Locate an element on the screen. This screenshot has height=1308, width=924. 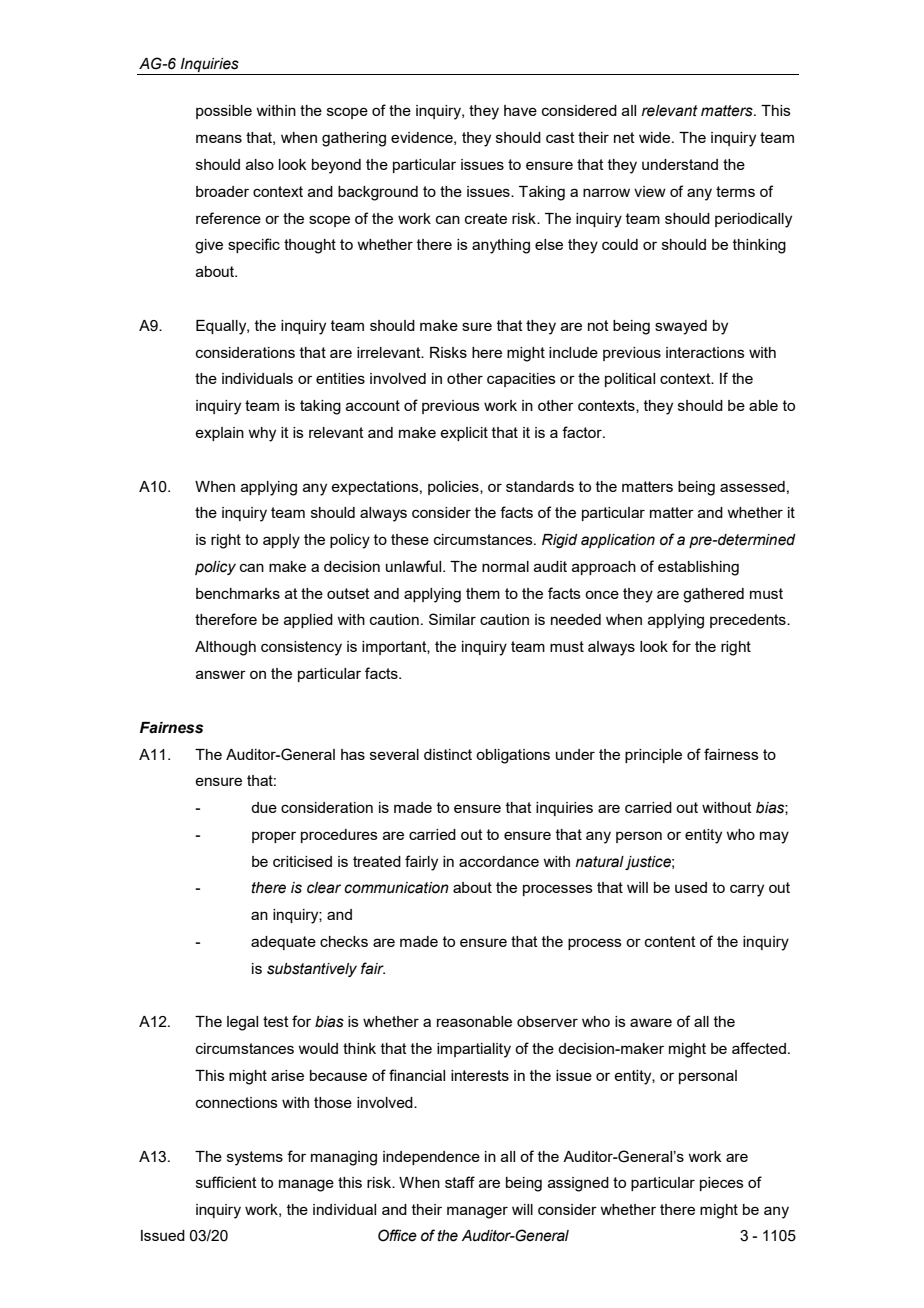
explicit is located at coordinates (464, 434).
